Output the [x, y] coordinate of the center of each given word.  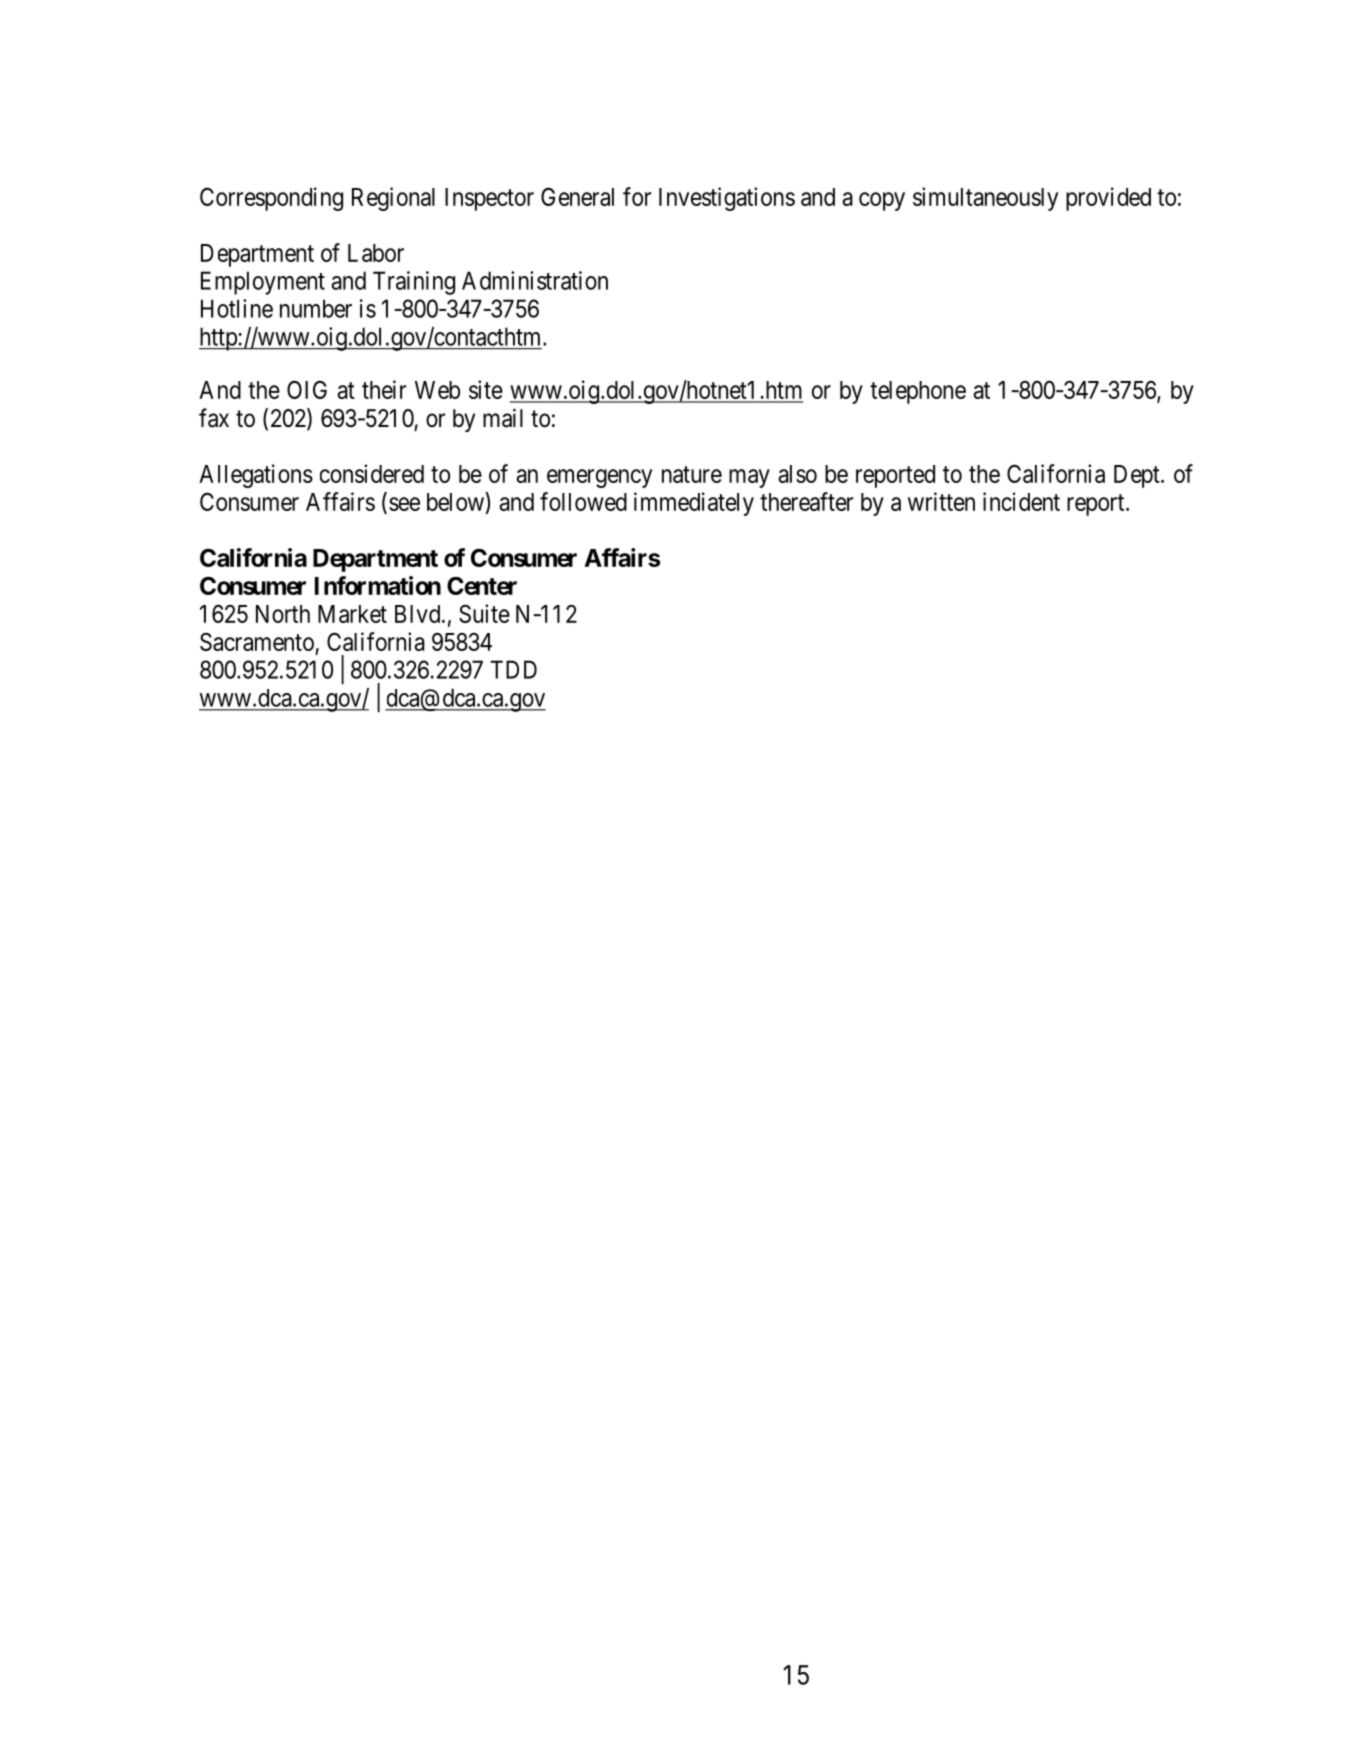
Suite [484, 613]
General [577, 196]
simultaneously [985, 199]
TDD [513, 669]
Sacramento [257, 642]
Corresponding [271, 199]
